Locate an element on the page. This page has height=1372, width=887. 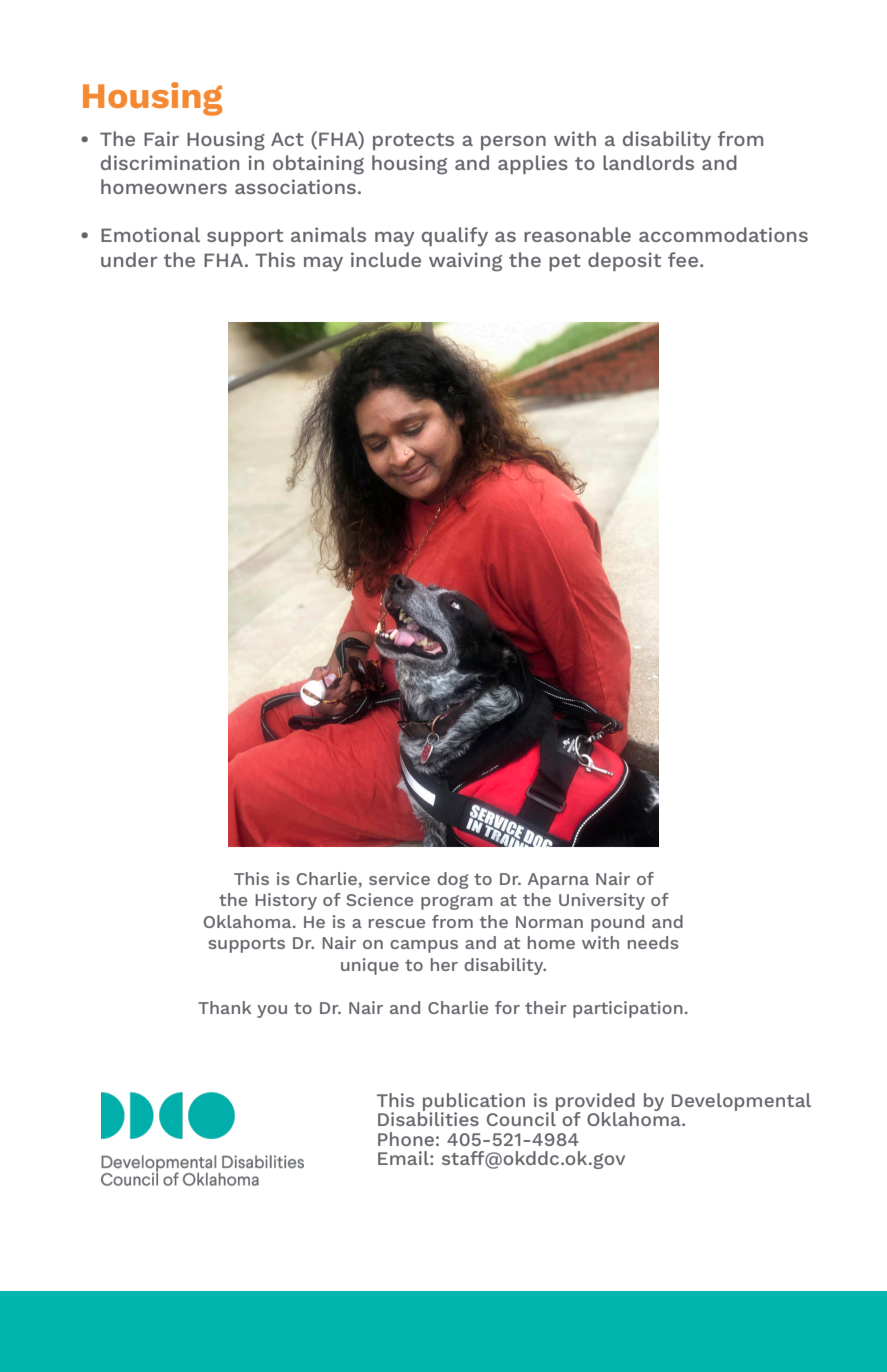
waiving is located at coordinates (465, 262).
